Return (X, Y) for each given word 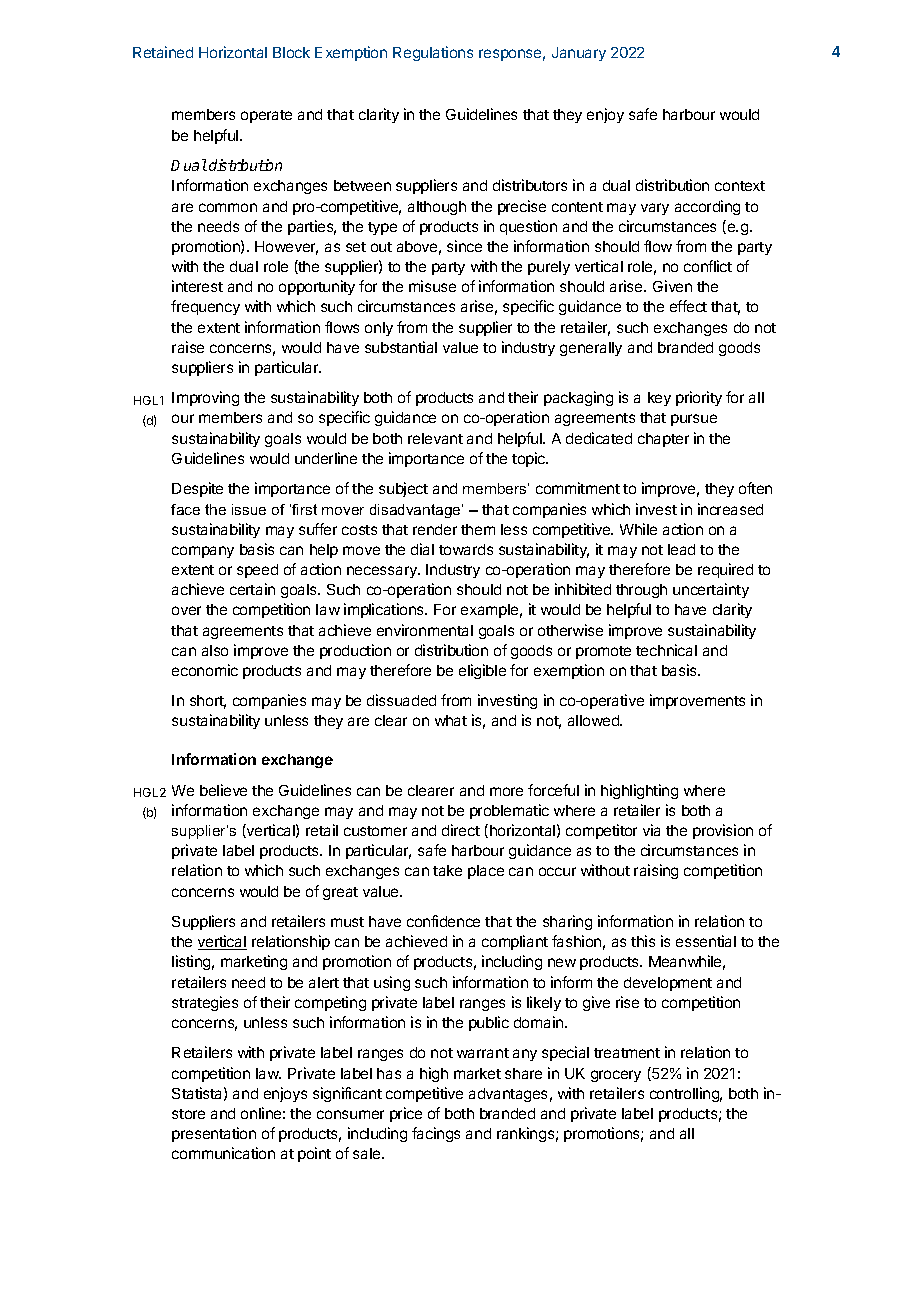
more (506, 791)
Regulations (433, 53)
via (651, 830)
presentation (214, 1134)
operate (266, 116)
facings (436, 1134)
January (579, 54)
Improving (205, 398)
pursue (694, 420)
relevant (435, 438)
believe (223, 790)
